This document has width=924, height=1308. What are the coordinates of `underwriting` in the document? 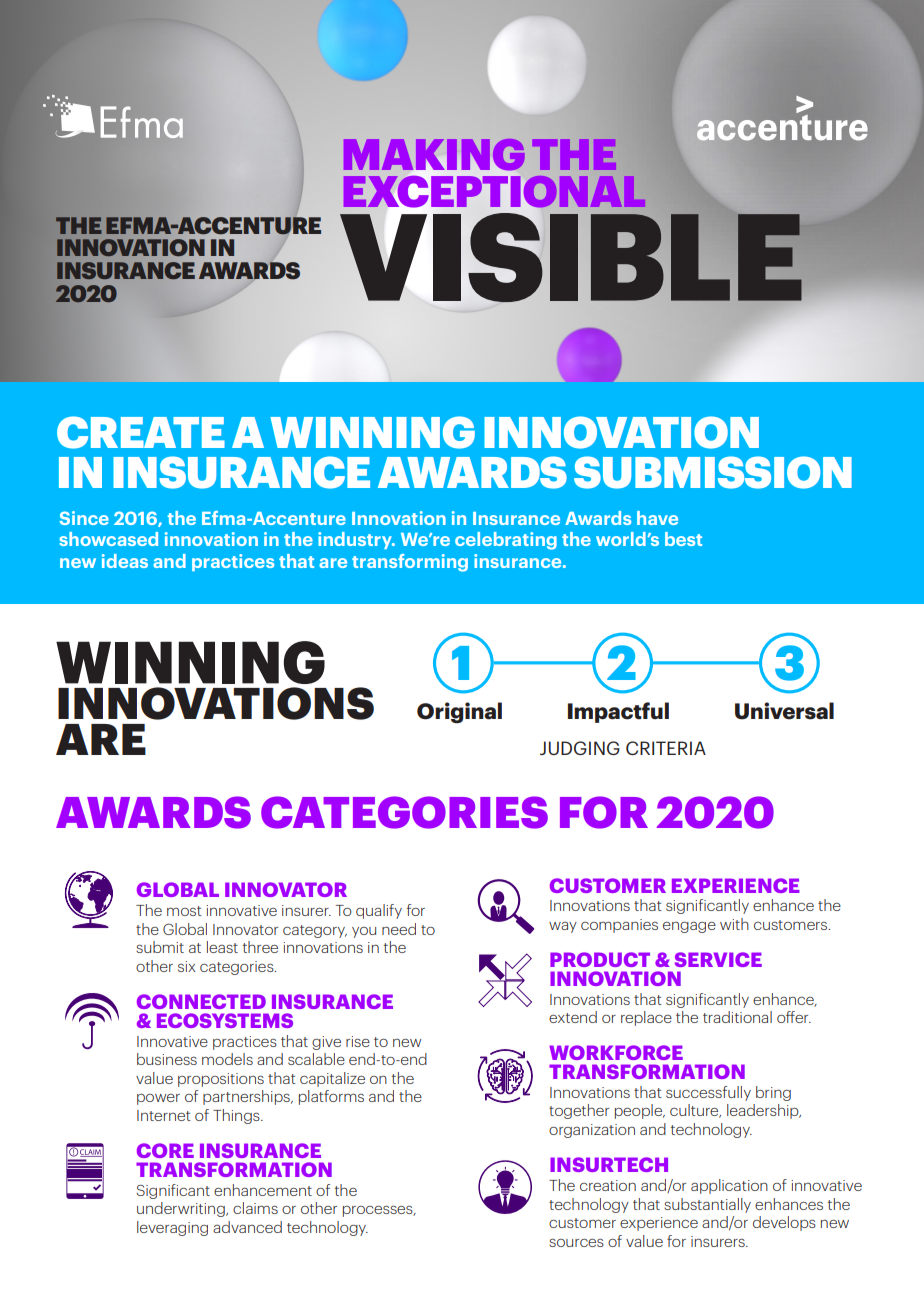 It's located at (182, 1209).
